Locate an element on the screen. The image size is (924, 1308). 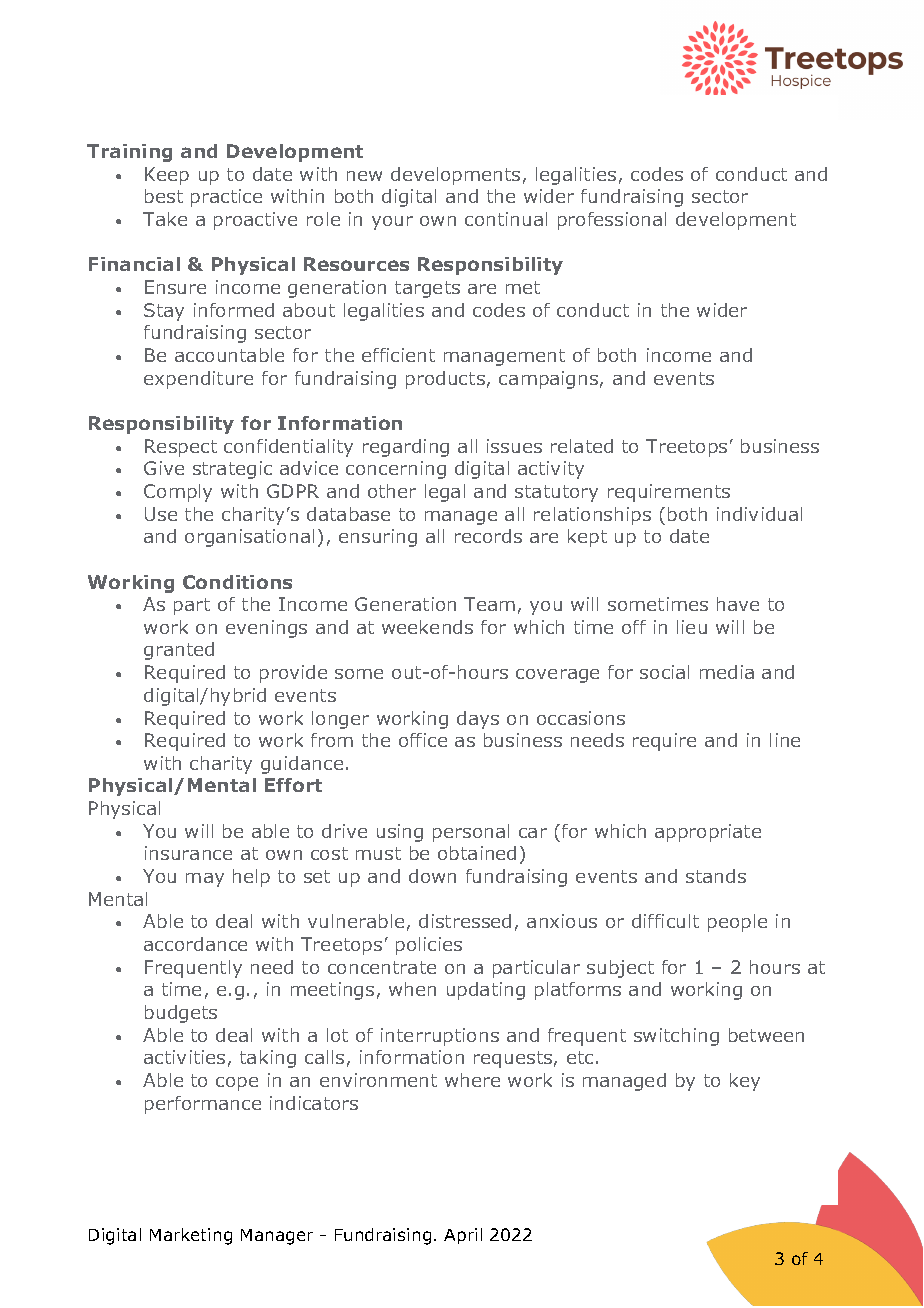
April is located at coordinates (463, 1236).
